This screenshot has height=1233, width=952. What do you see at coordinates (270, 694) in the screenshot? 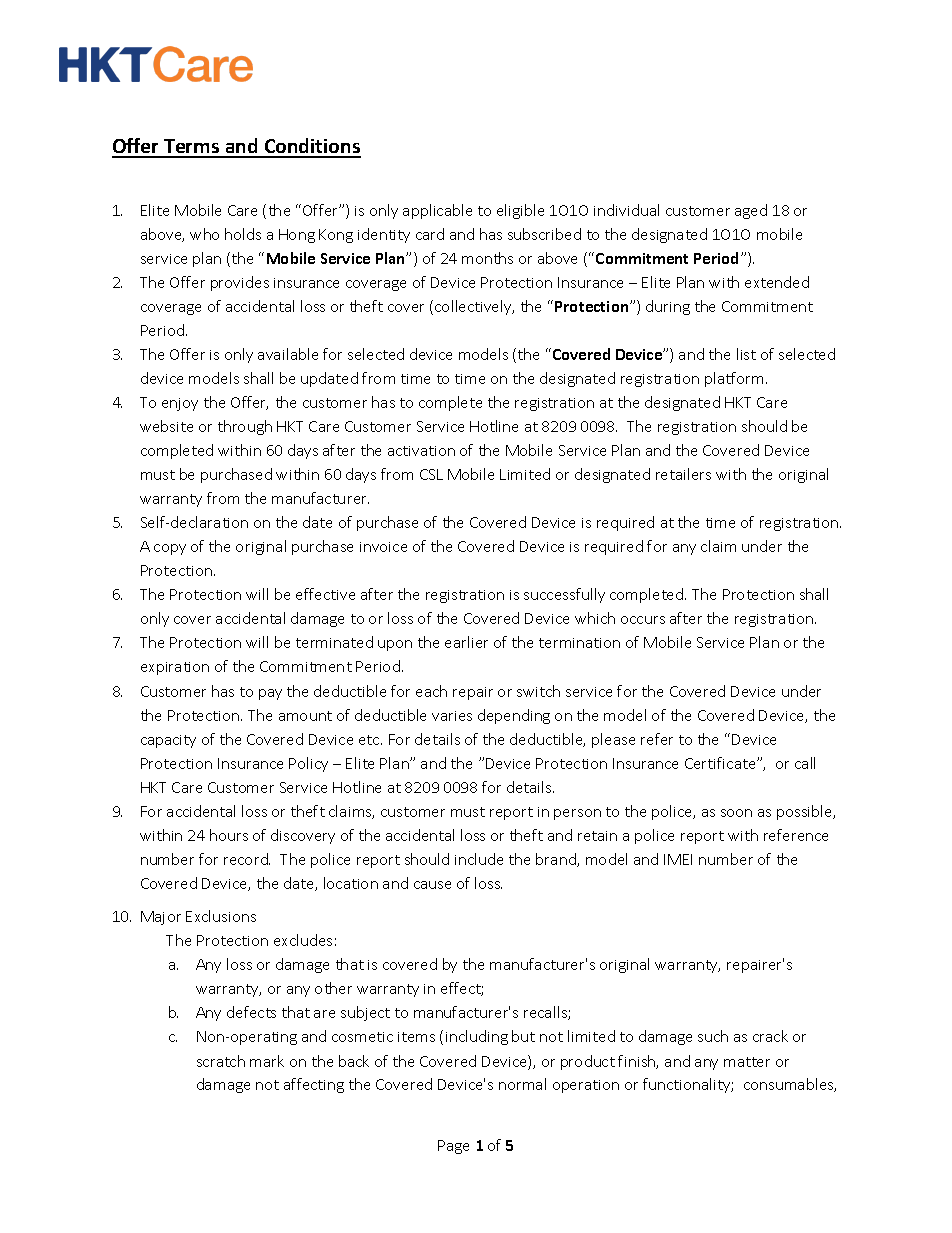
I see `pay` at bounding box center [270, 694].
